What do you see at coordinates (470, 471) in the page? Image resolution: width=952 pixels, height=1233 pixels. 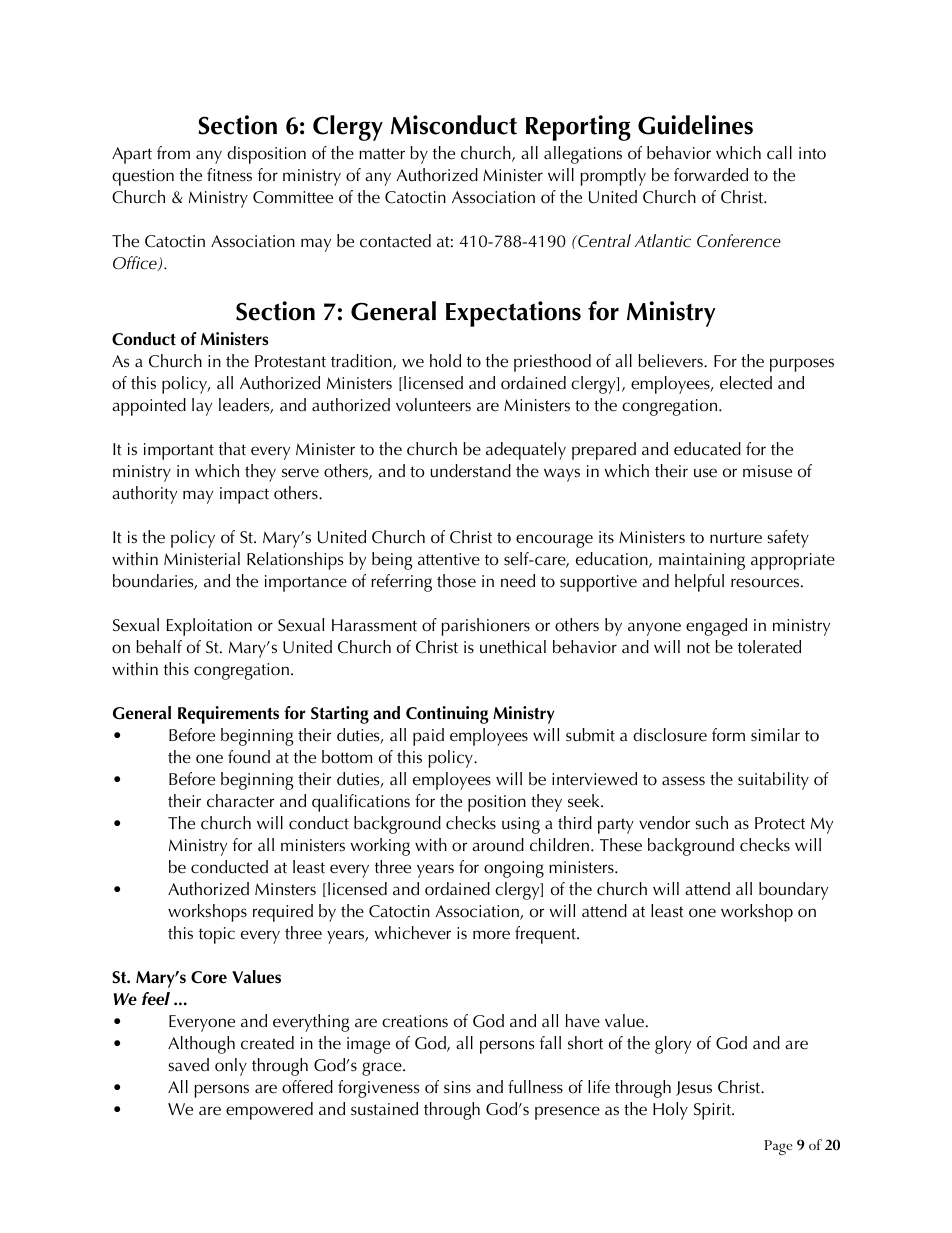 I see `understand` at bounding box center [470, 471].
